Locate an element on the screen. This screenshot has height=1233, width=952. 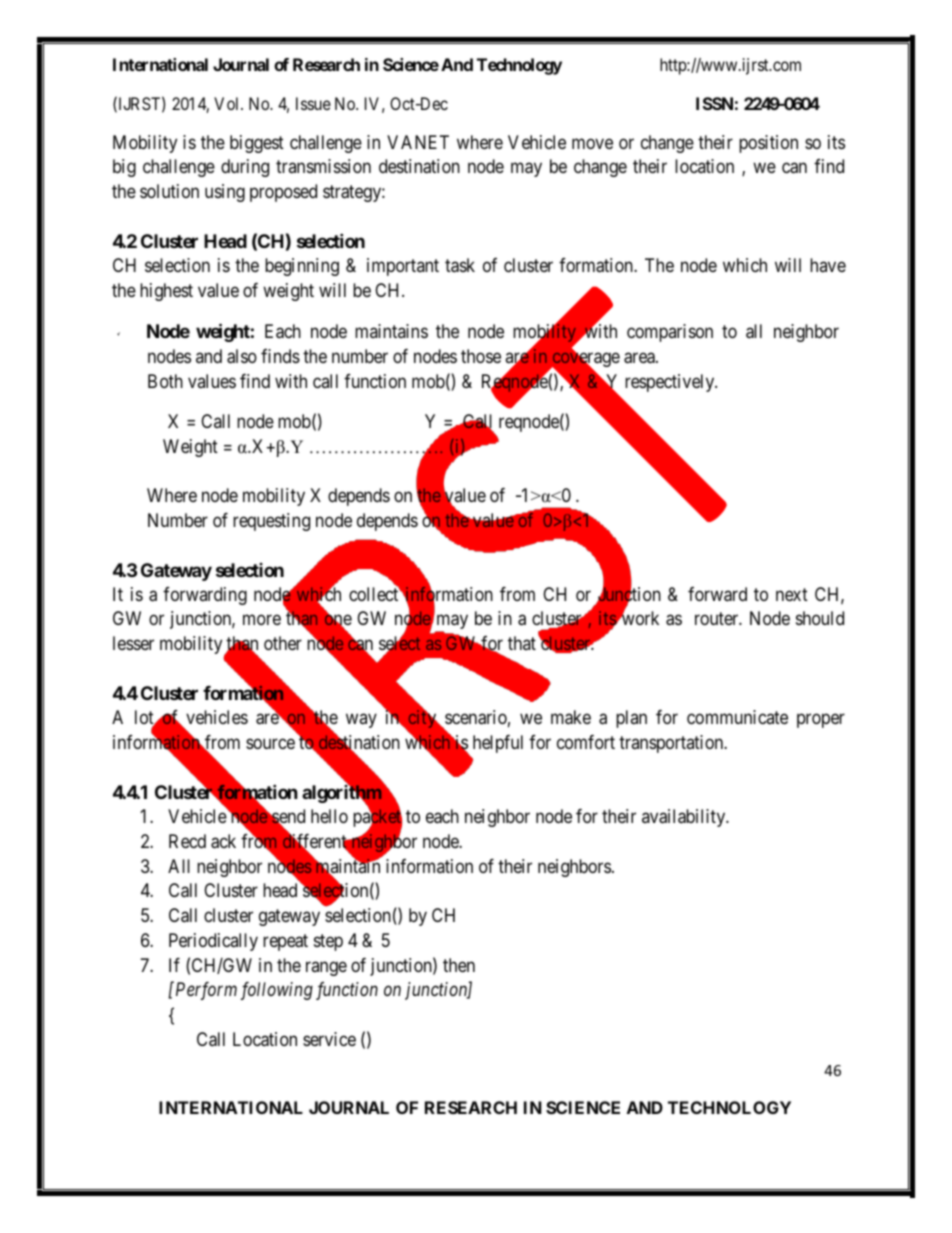
Both is located at coordinates (165, 381).
